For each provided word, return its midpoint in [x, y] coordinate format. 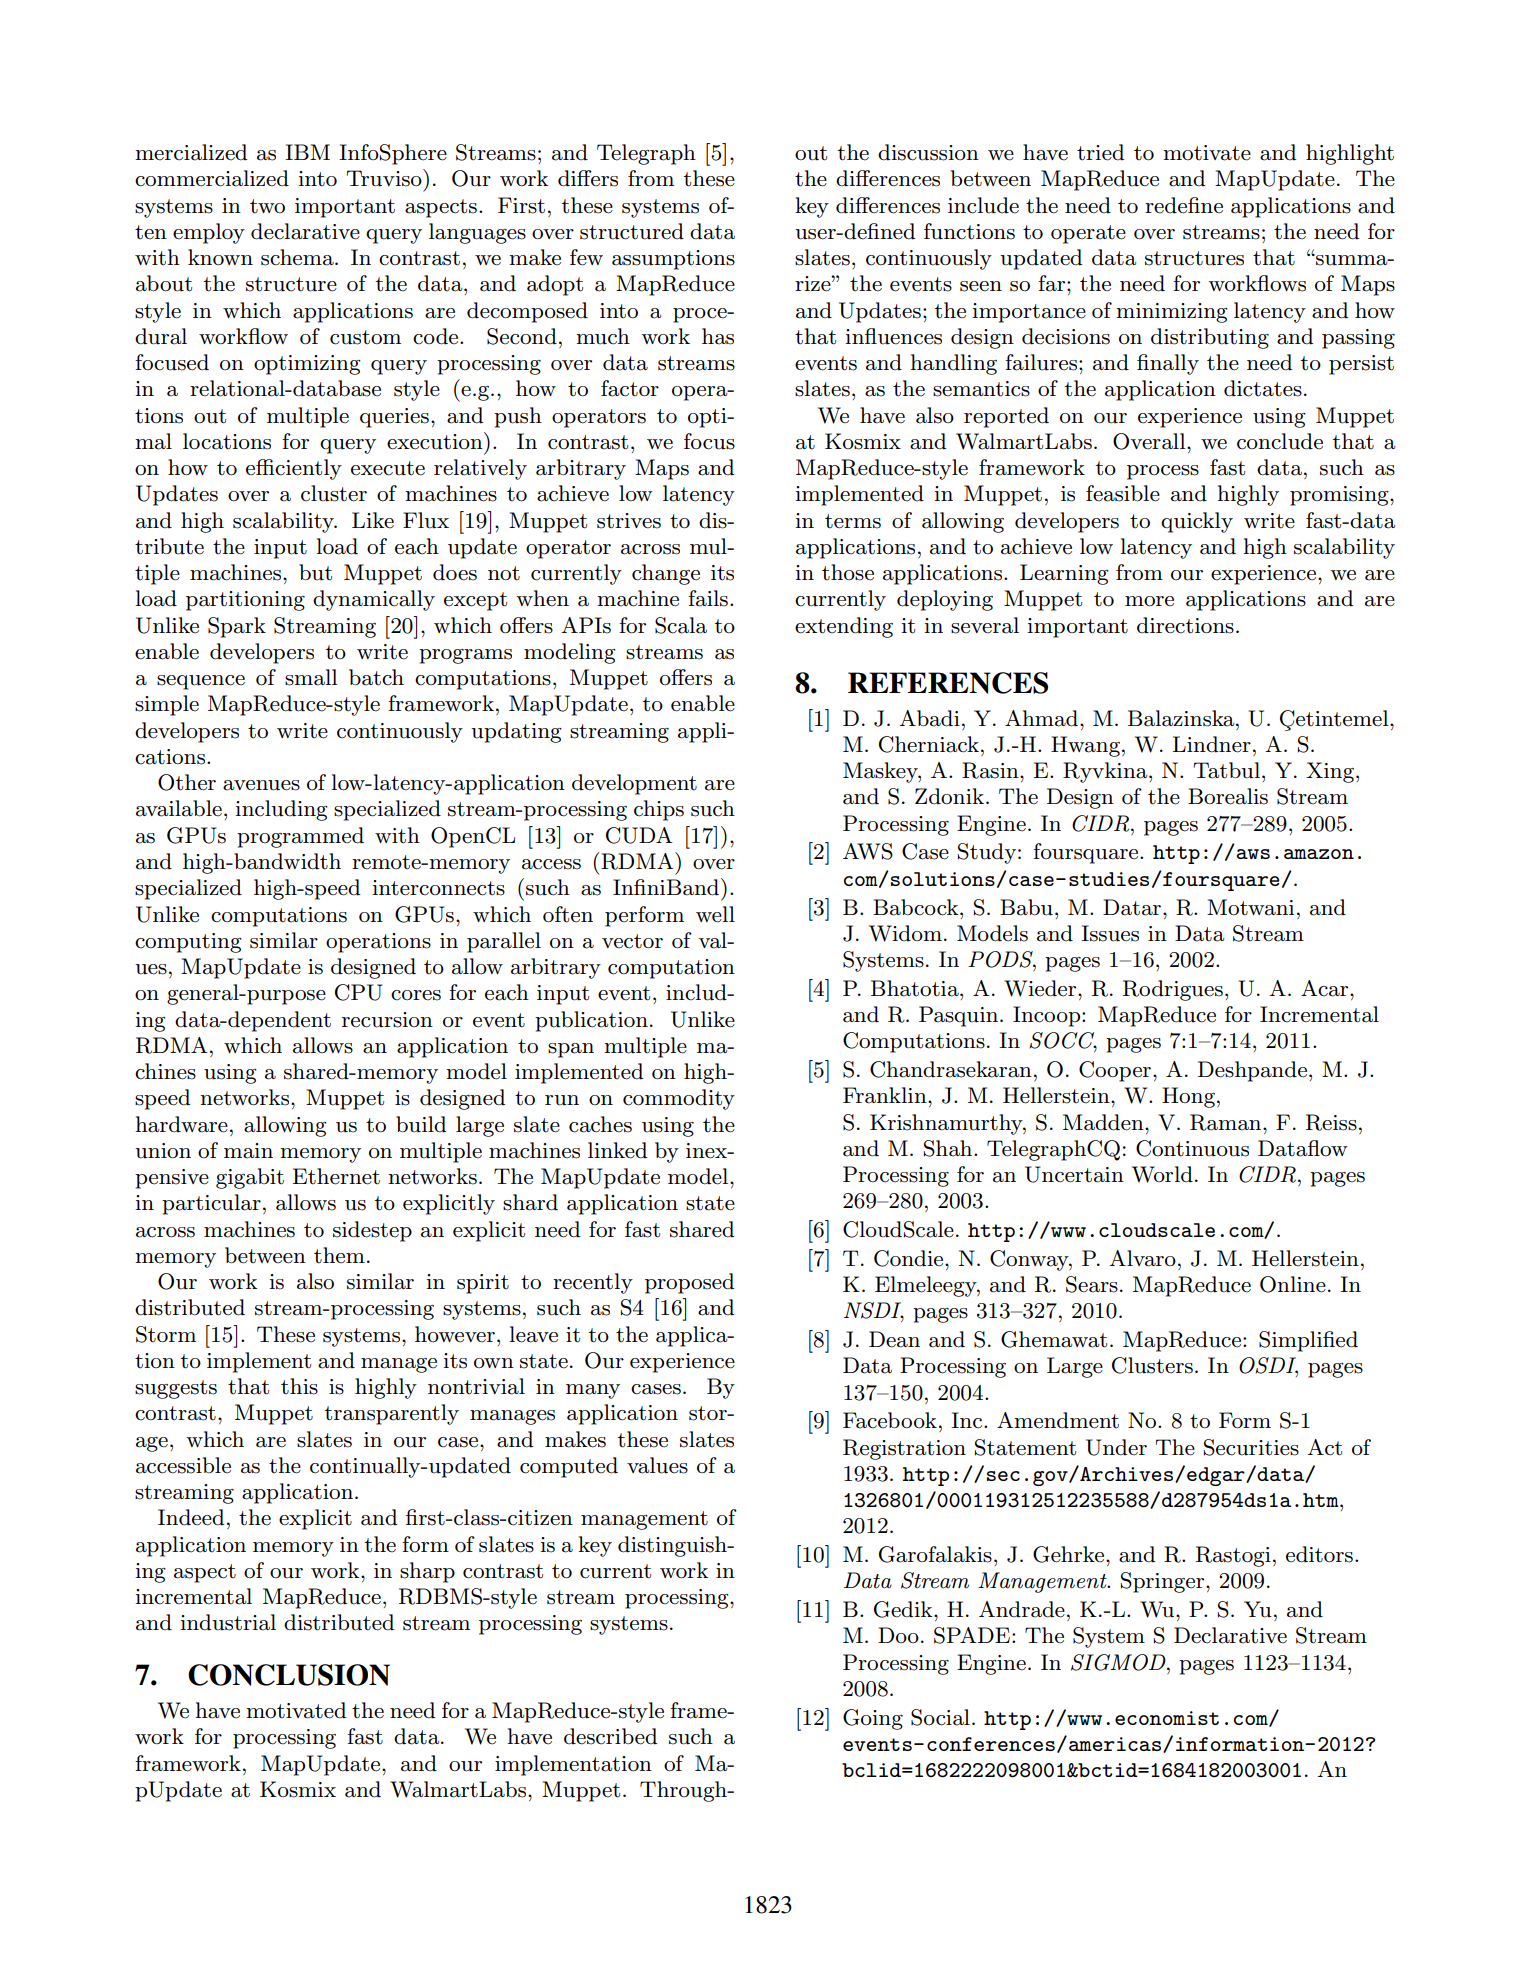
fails [708, 598]
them [339, 1255]
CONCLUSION [289, 1675]
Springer [1164, 1582]
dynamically [374, 600]
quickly [1197, 522]
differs [588, 178]
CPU [359, 992]
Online [1293, 1284]
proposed [689, 1283]
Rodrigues [1173, 990]
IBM [307, 152]
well [715, 914]
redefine [1184, 205]
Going [873, 1719]
